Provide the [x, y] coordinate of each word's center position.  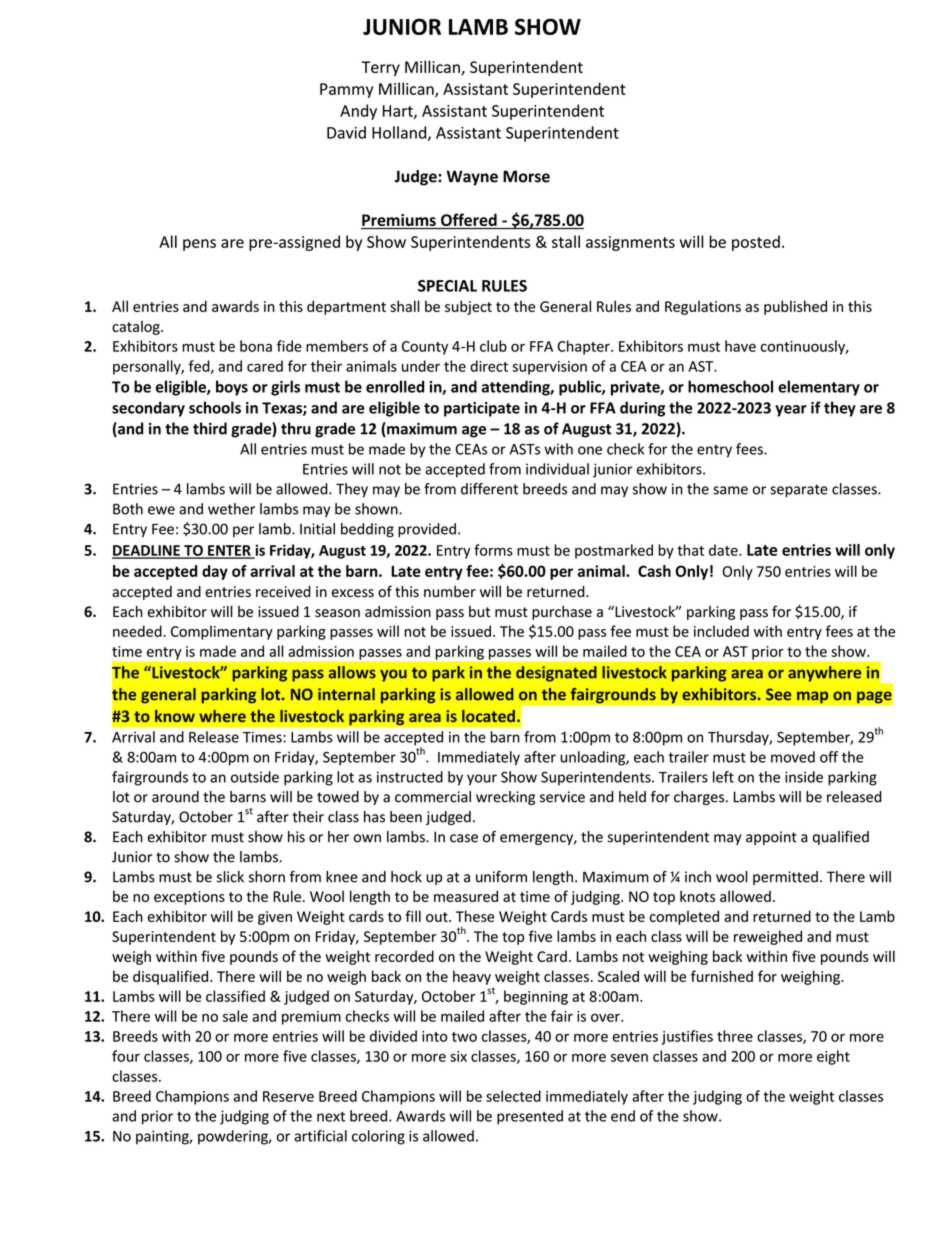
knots [697, 896]
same [730, 490]
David [346, 132]
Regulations [703, 307]
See [778, 694]
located [488, 716]
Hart [399, 112]
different [489, 489]
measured [466, 896]
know [175, 716]
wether [231, 509]
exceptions [189, 898]
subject [468, 307]
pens [199, 245]
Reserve [288, 1096]
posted [756, 243]
